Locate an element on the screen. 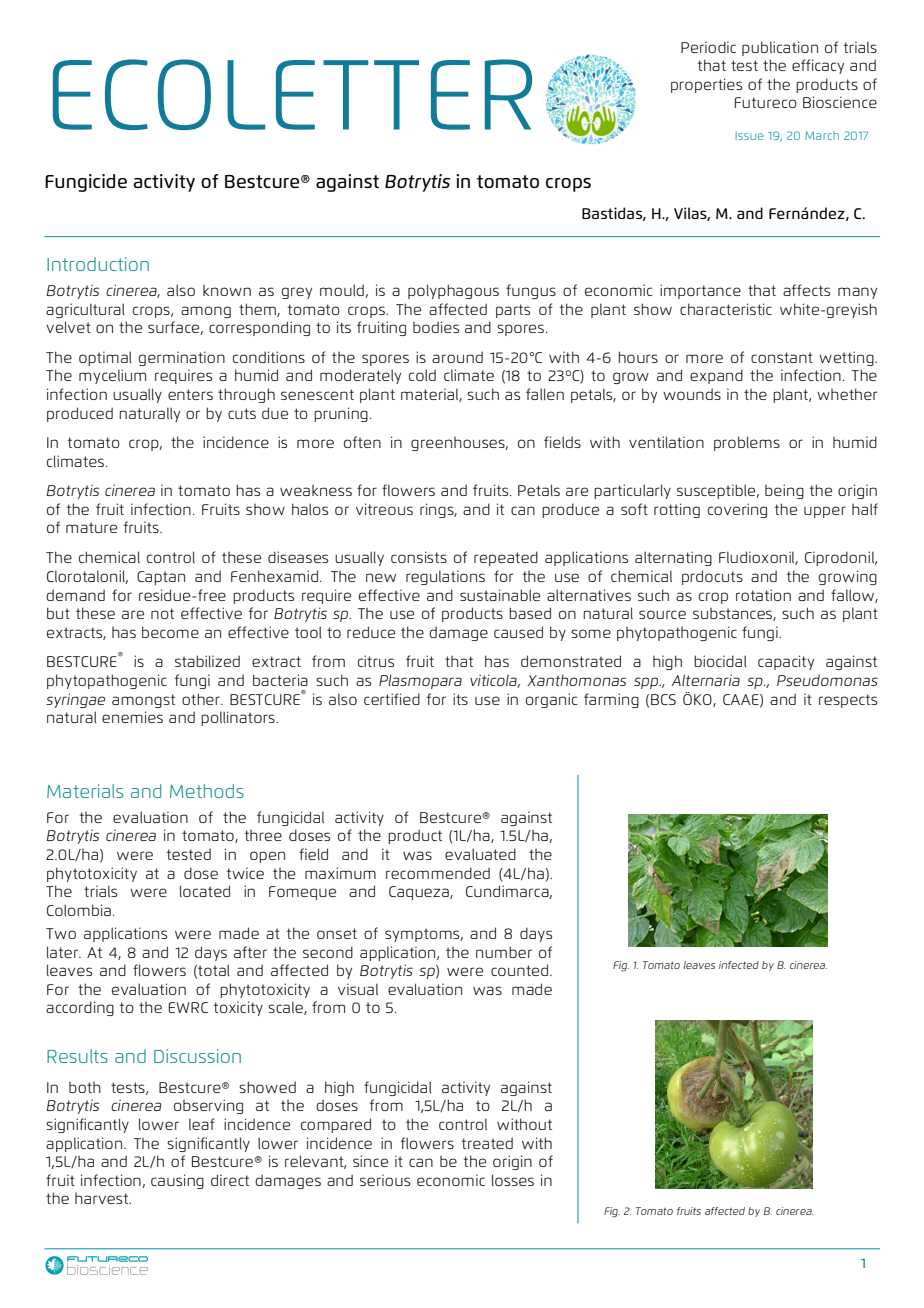 This screenshot has width=924, height=1308. Introduction is located at coordinates (98, 264).
